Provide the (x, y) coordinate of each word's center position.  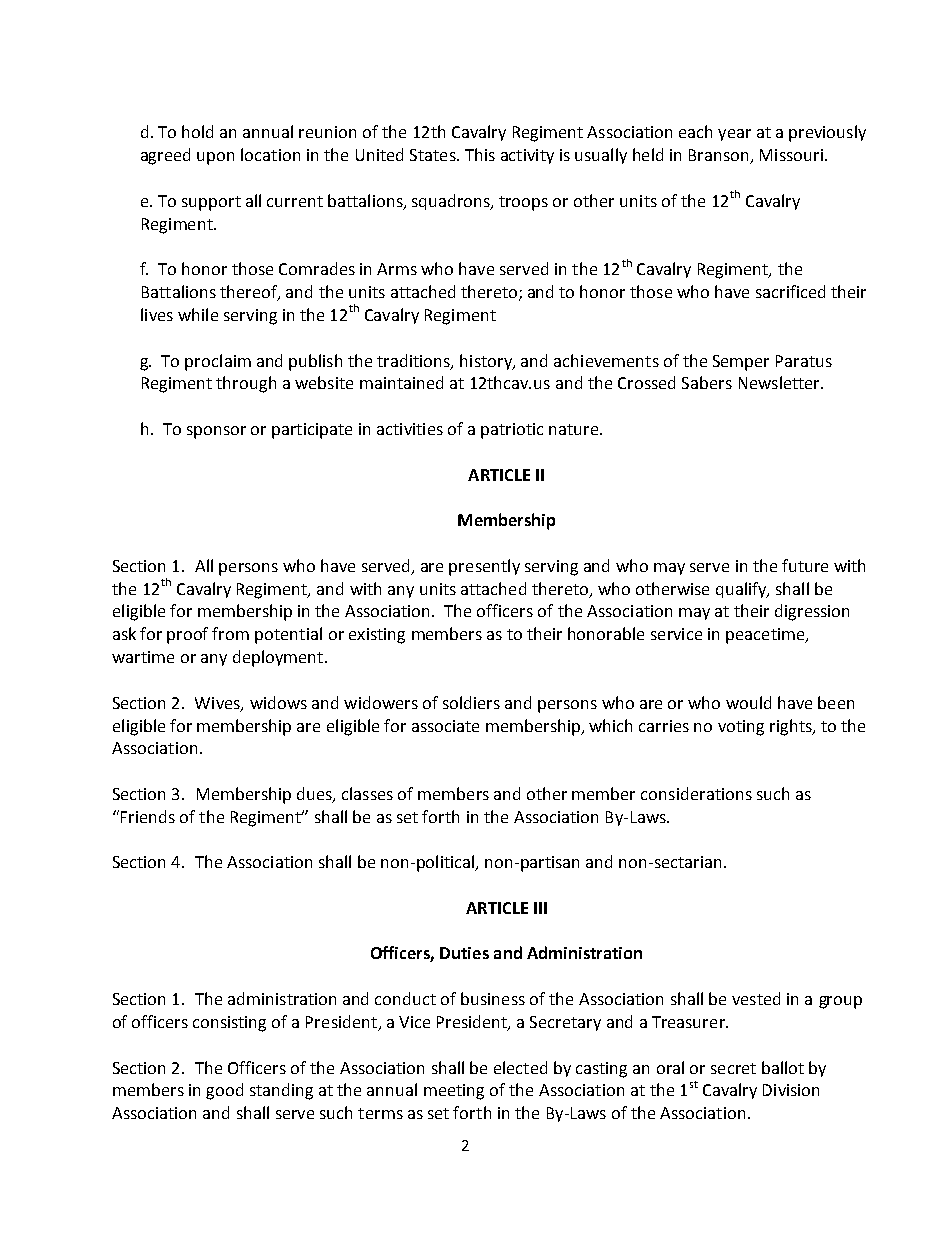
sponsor (216, 432)
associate (445, 726)
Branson (720, 156)
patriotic (512, 431)
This (480, 154)
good (224, 1091)
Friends (148, 816)
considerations (696, 793)
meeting (454, 1092)
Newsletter (781, 382)
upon (215, 158)
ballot (783, 1067)
